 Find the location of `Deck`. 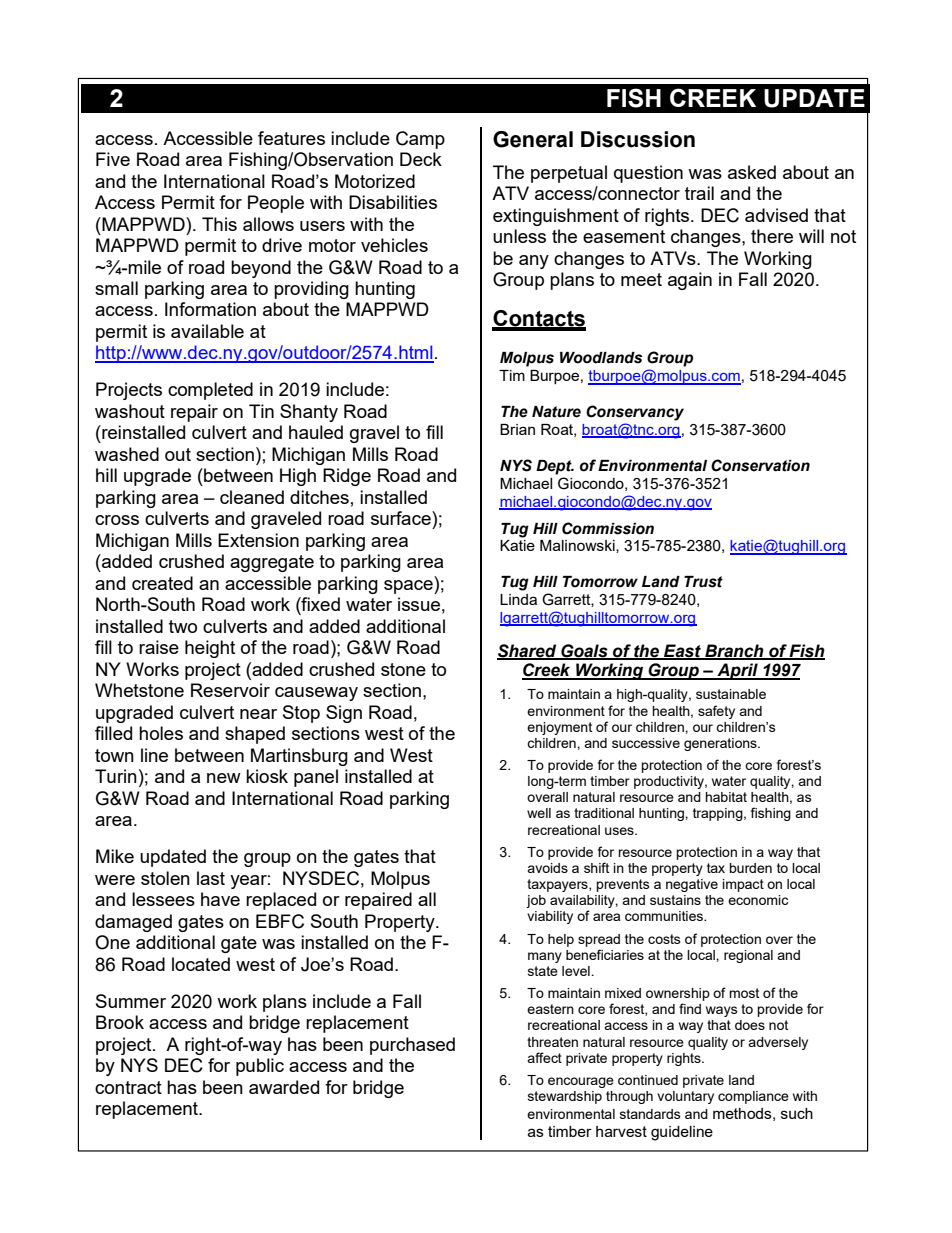

Deck is located at coordinates (421, 159).
